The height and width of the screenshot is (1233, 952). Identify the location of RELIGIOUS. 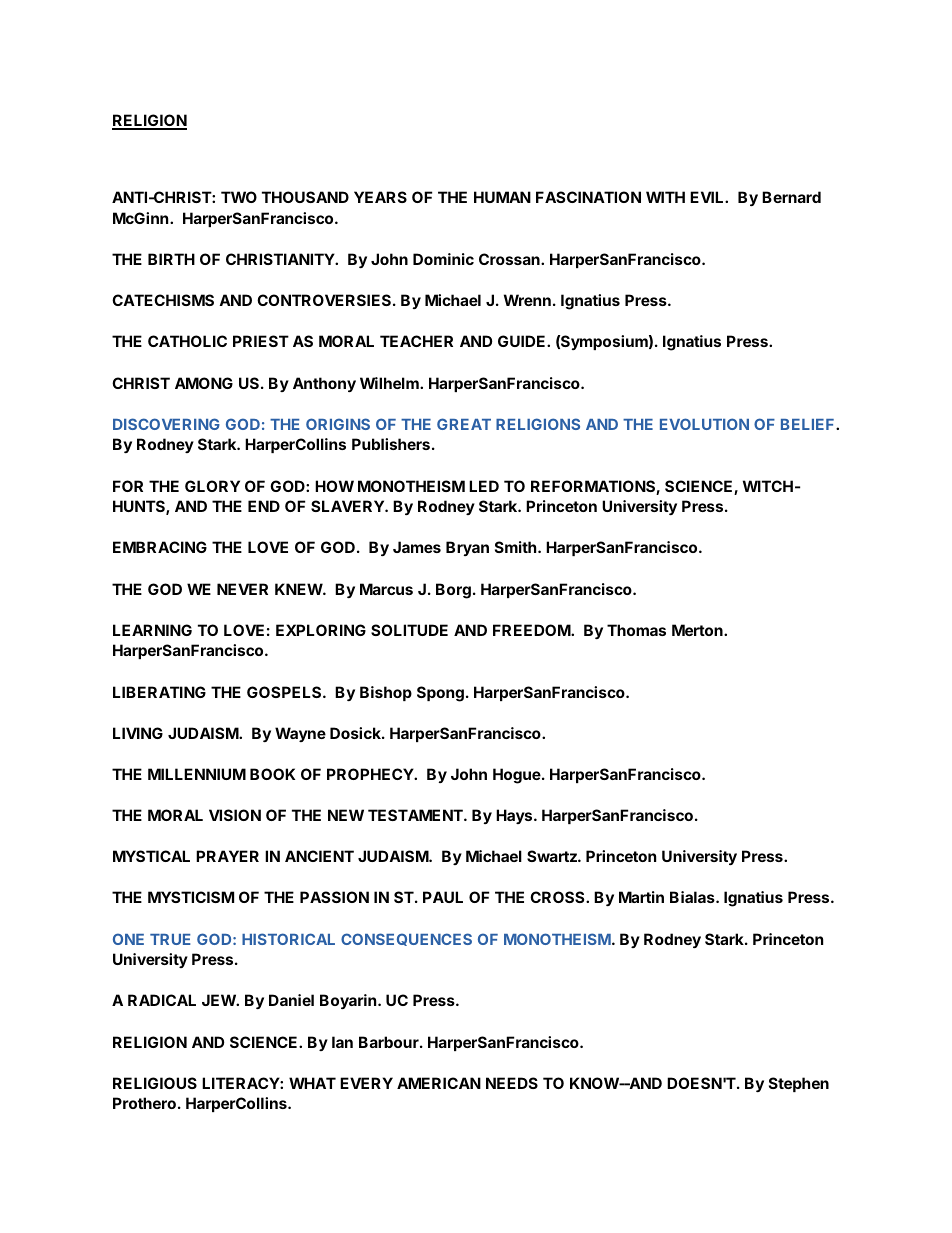
(155, 1083).
